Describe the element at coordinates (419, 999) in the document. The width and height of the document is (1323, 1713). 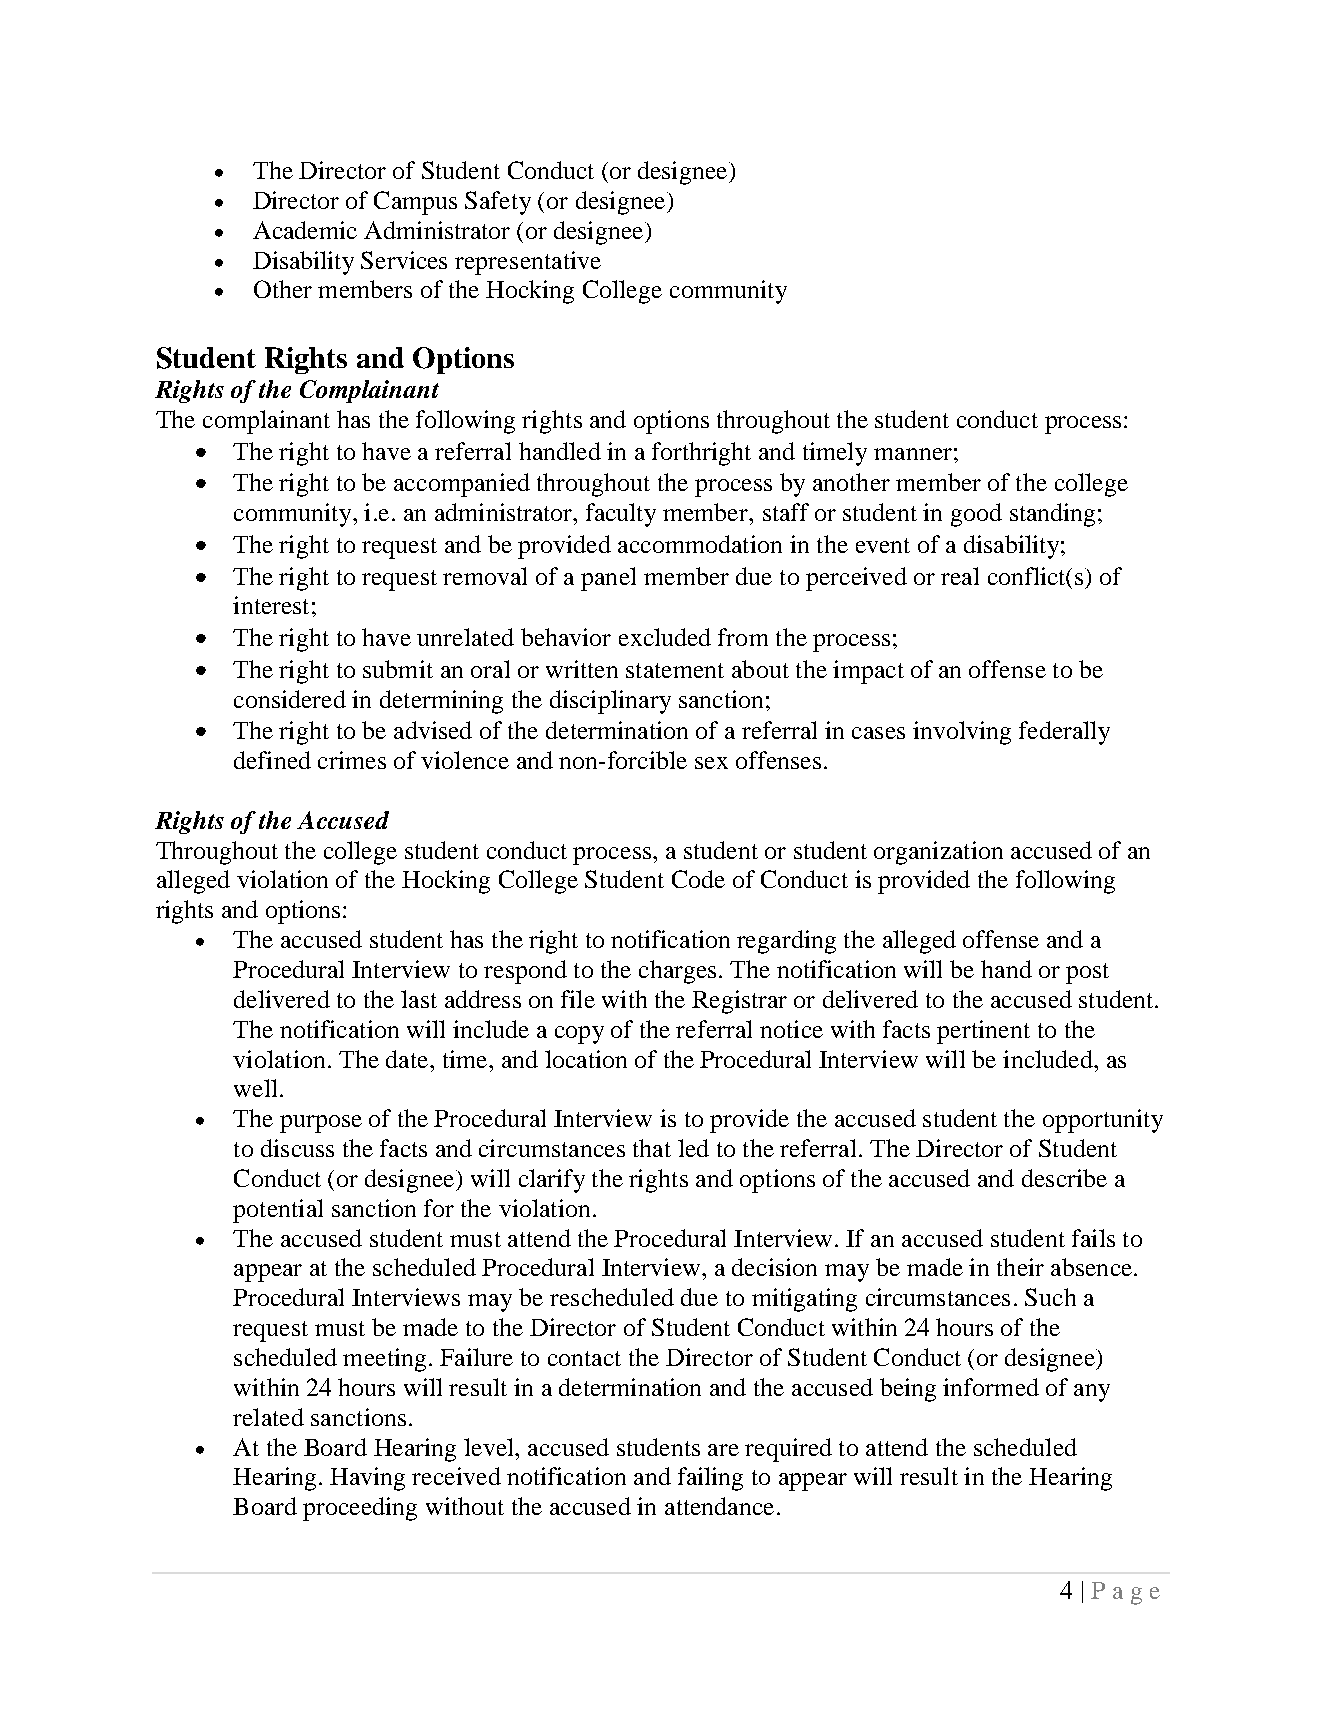
I see `last` at that location.
